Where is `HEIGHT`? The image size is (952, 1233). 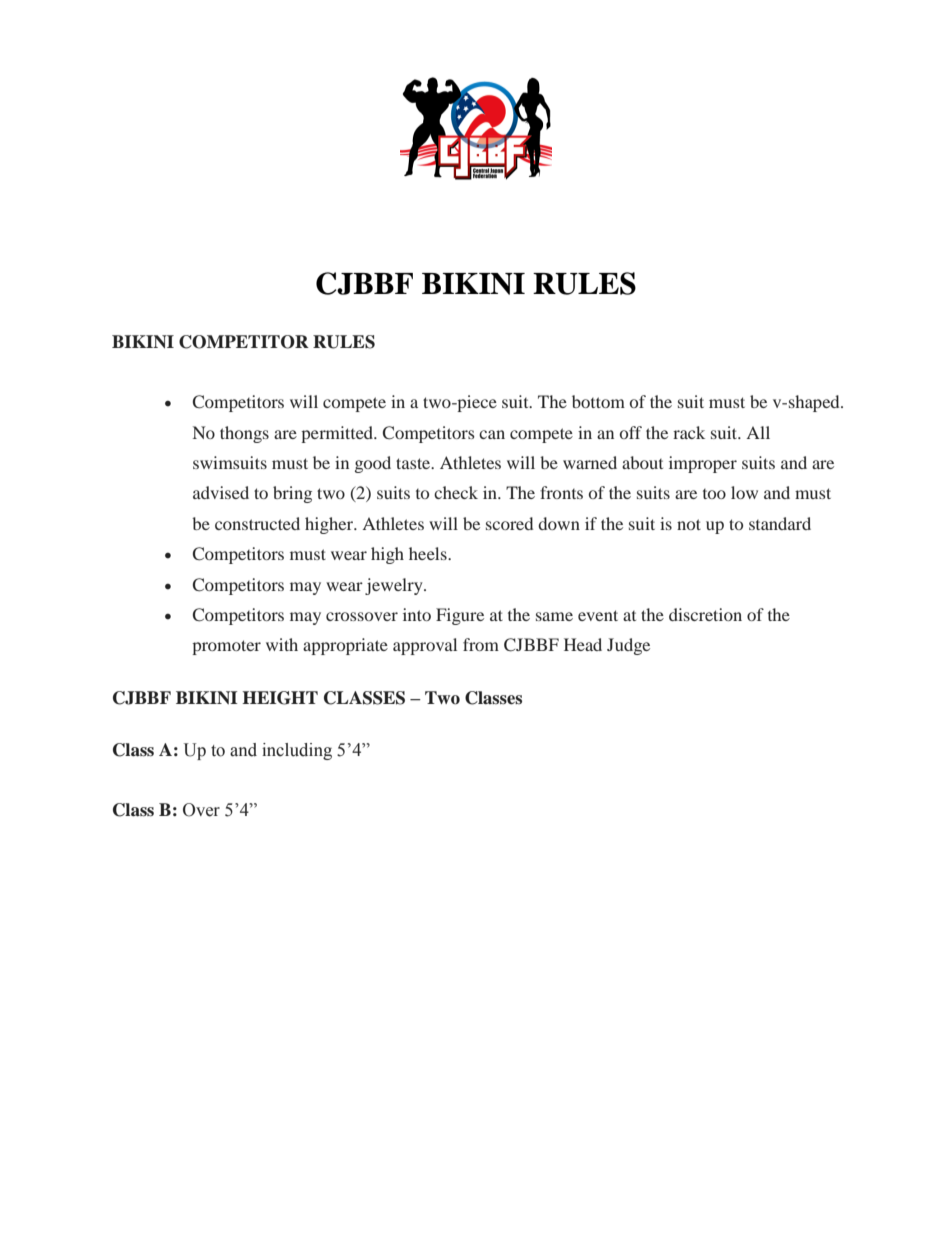
HEIGHT is located at coordinates (280, 698).
